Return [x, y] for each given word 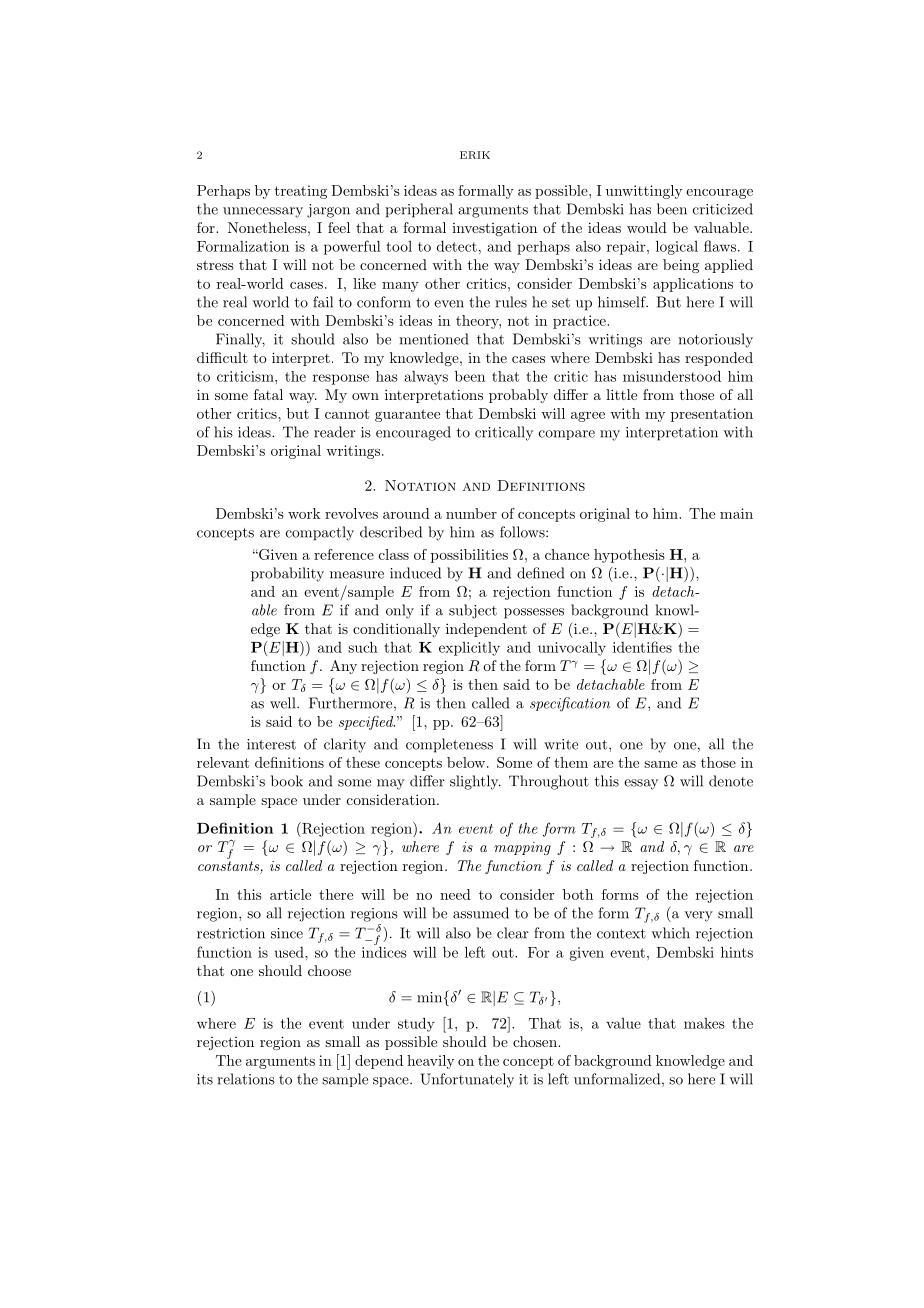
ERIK [475, 155]
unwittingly [644, 192]
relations [246, 1079]
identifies [642, 647]
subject [473, 611]
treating [301, 192]
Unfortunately [467, 1080]
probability [287, 574]
